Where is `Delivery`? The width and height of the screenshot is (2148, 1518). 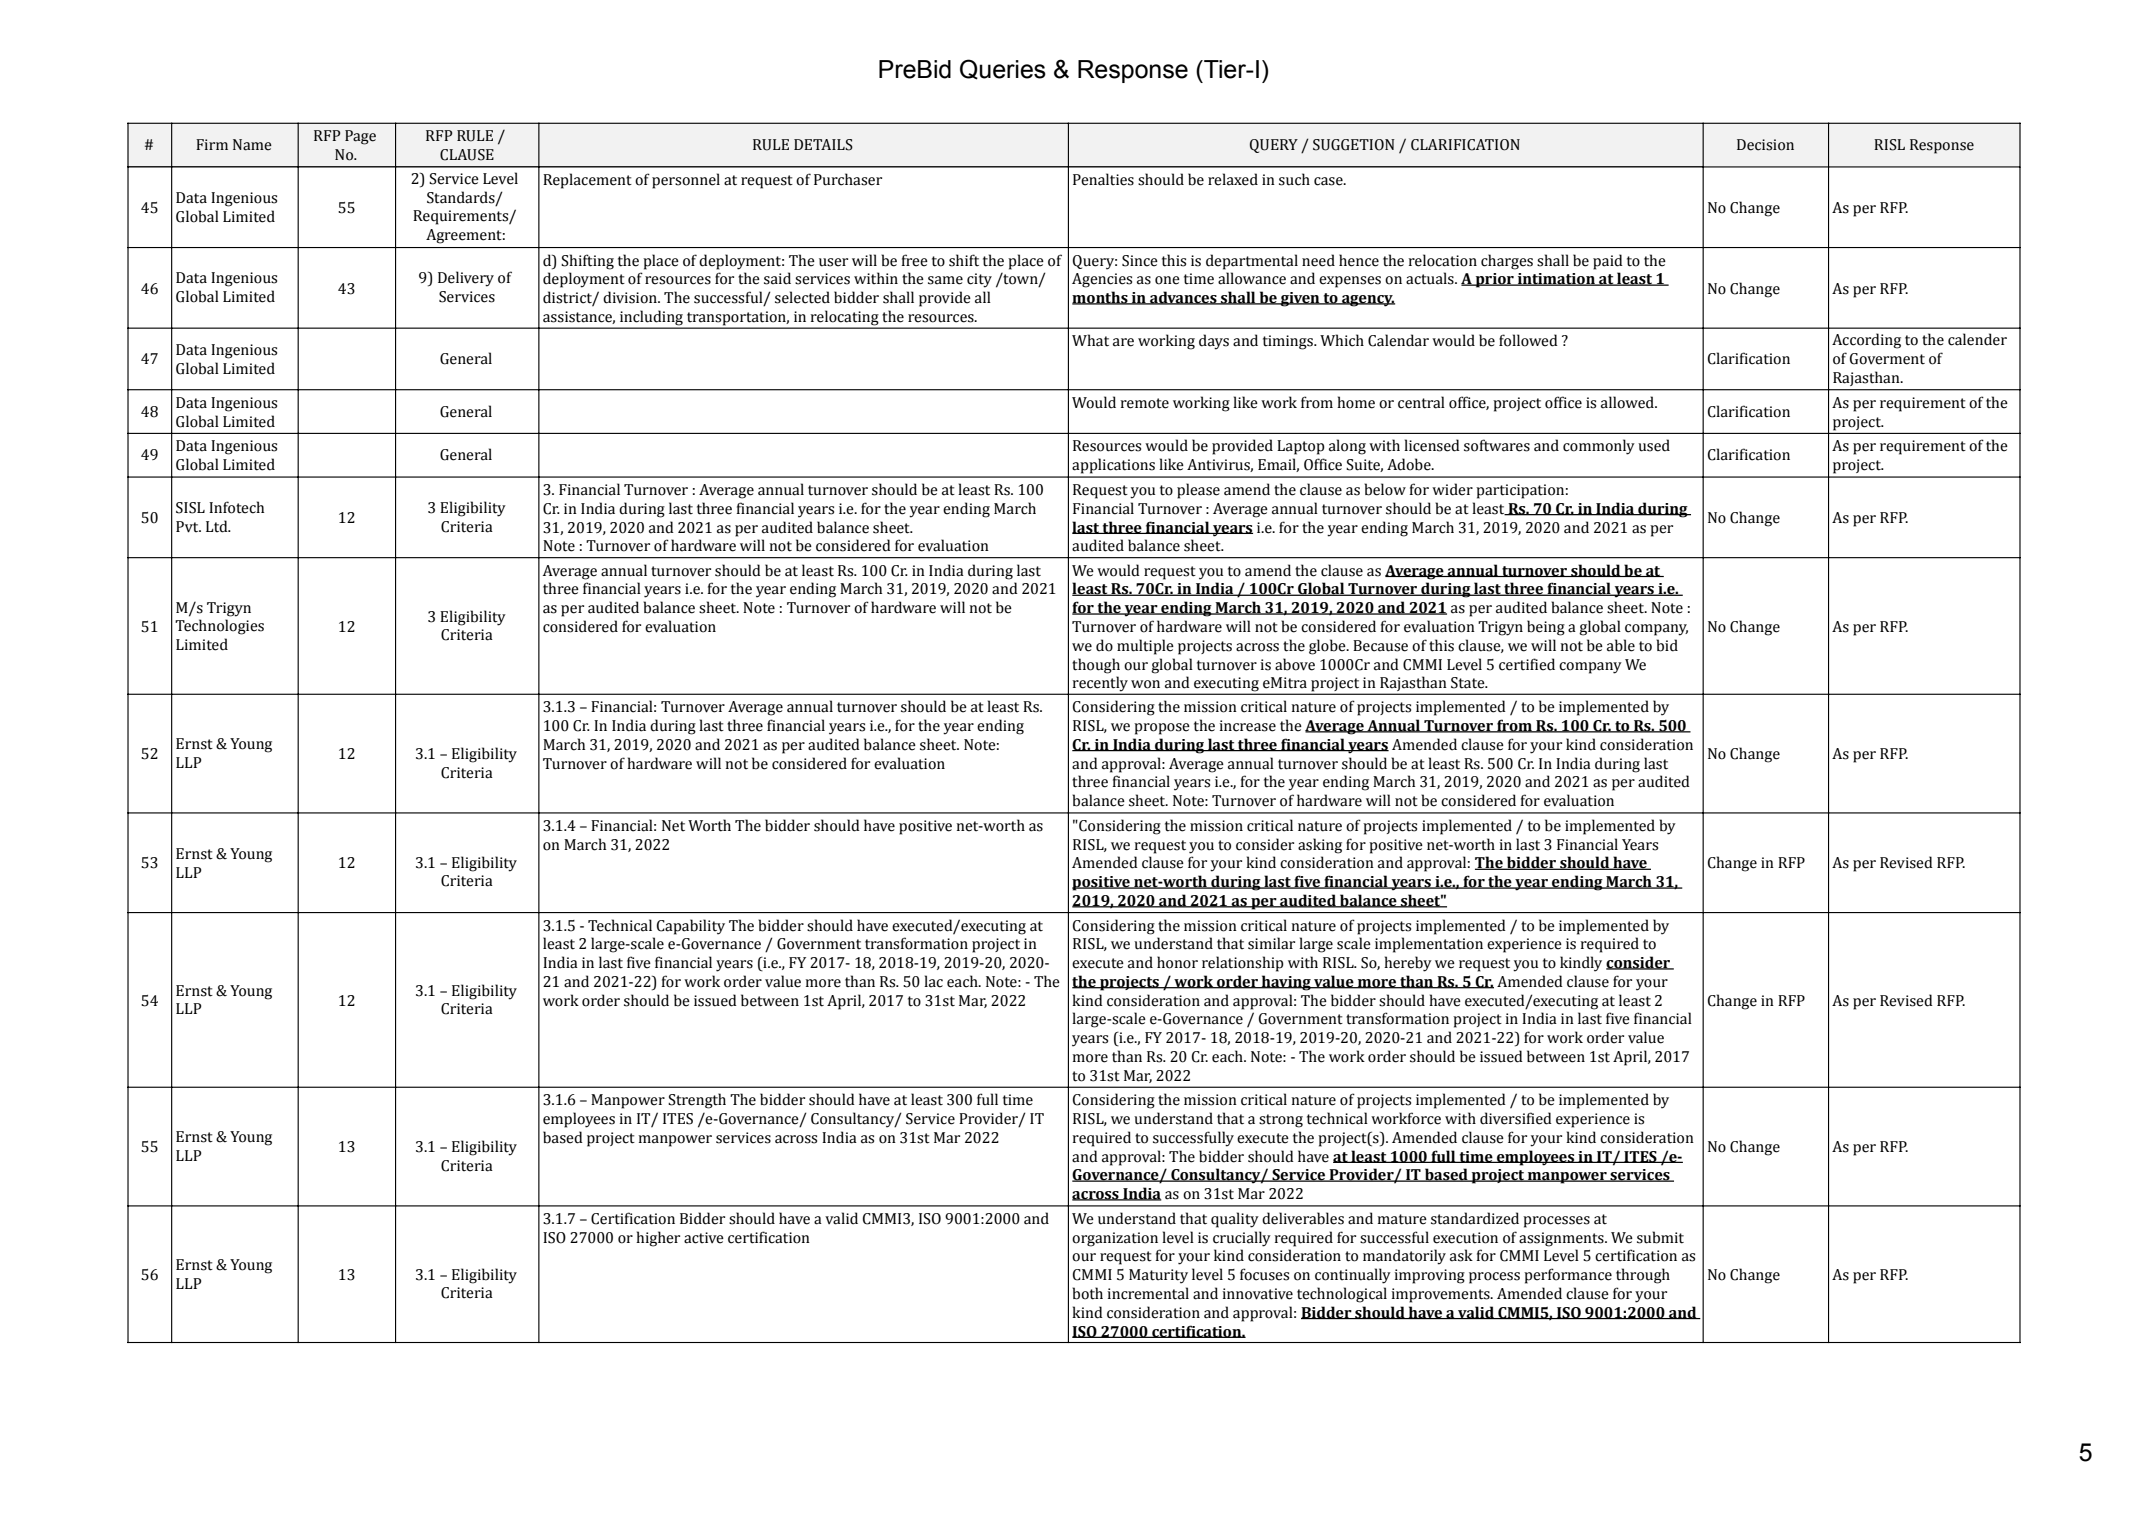 Delivery is located at coordinates (466, 279).
